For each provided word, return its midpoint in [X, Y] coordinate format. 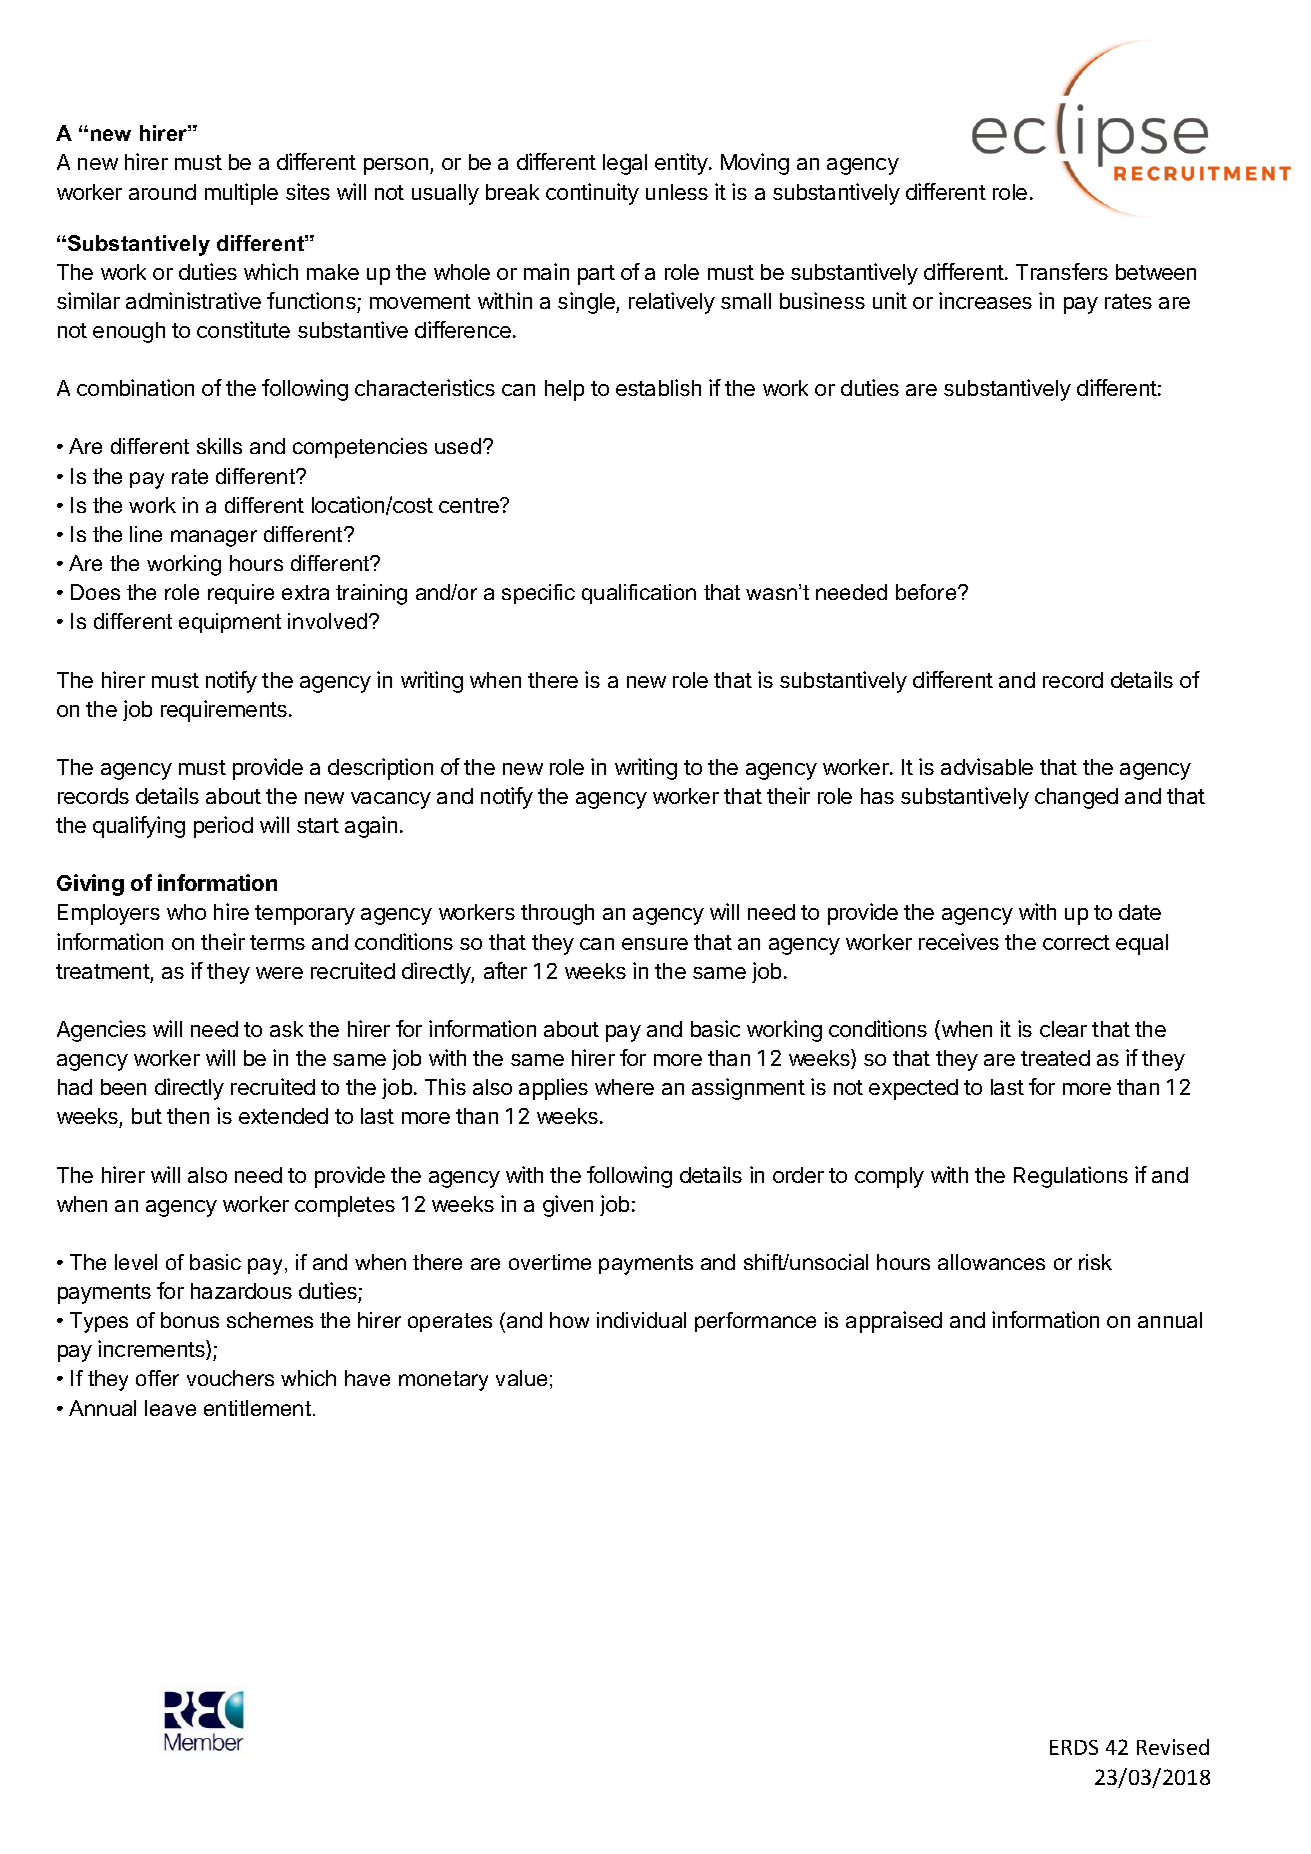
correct [1076, 942]
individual [641, 1320]
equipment [230, 623]
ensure [655, 944]
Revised [1173, 1747]
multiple [241, 194]
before [927, 592]
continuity [592, 194]
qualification [639, 594]
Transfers [1062, 271]
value [521, 1378]
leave [170, 1408]
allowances [991, 1262]
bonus [190, 1320]
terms [277, 942]
